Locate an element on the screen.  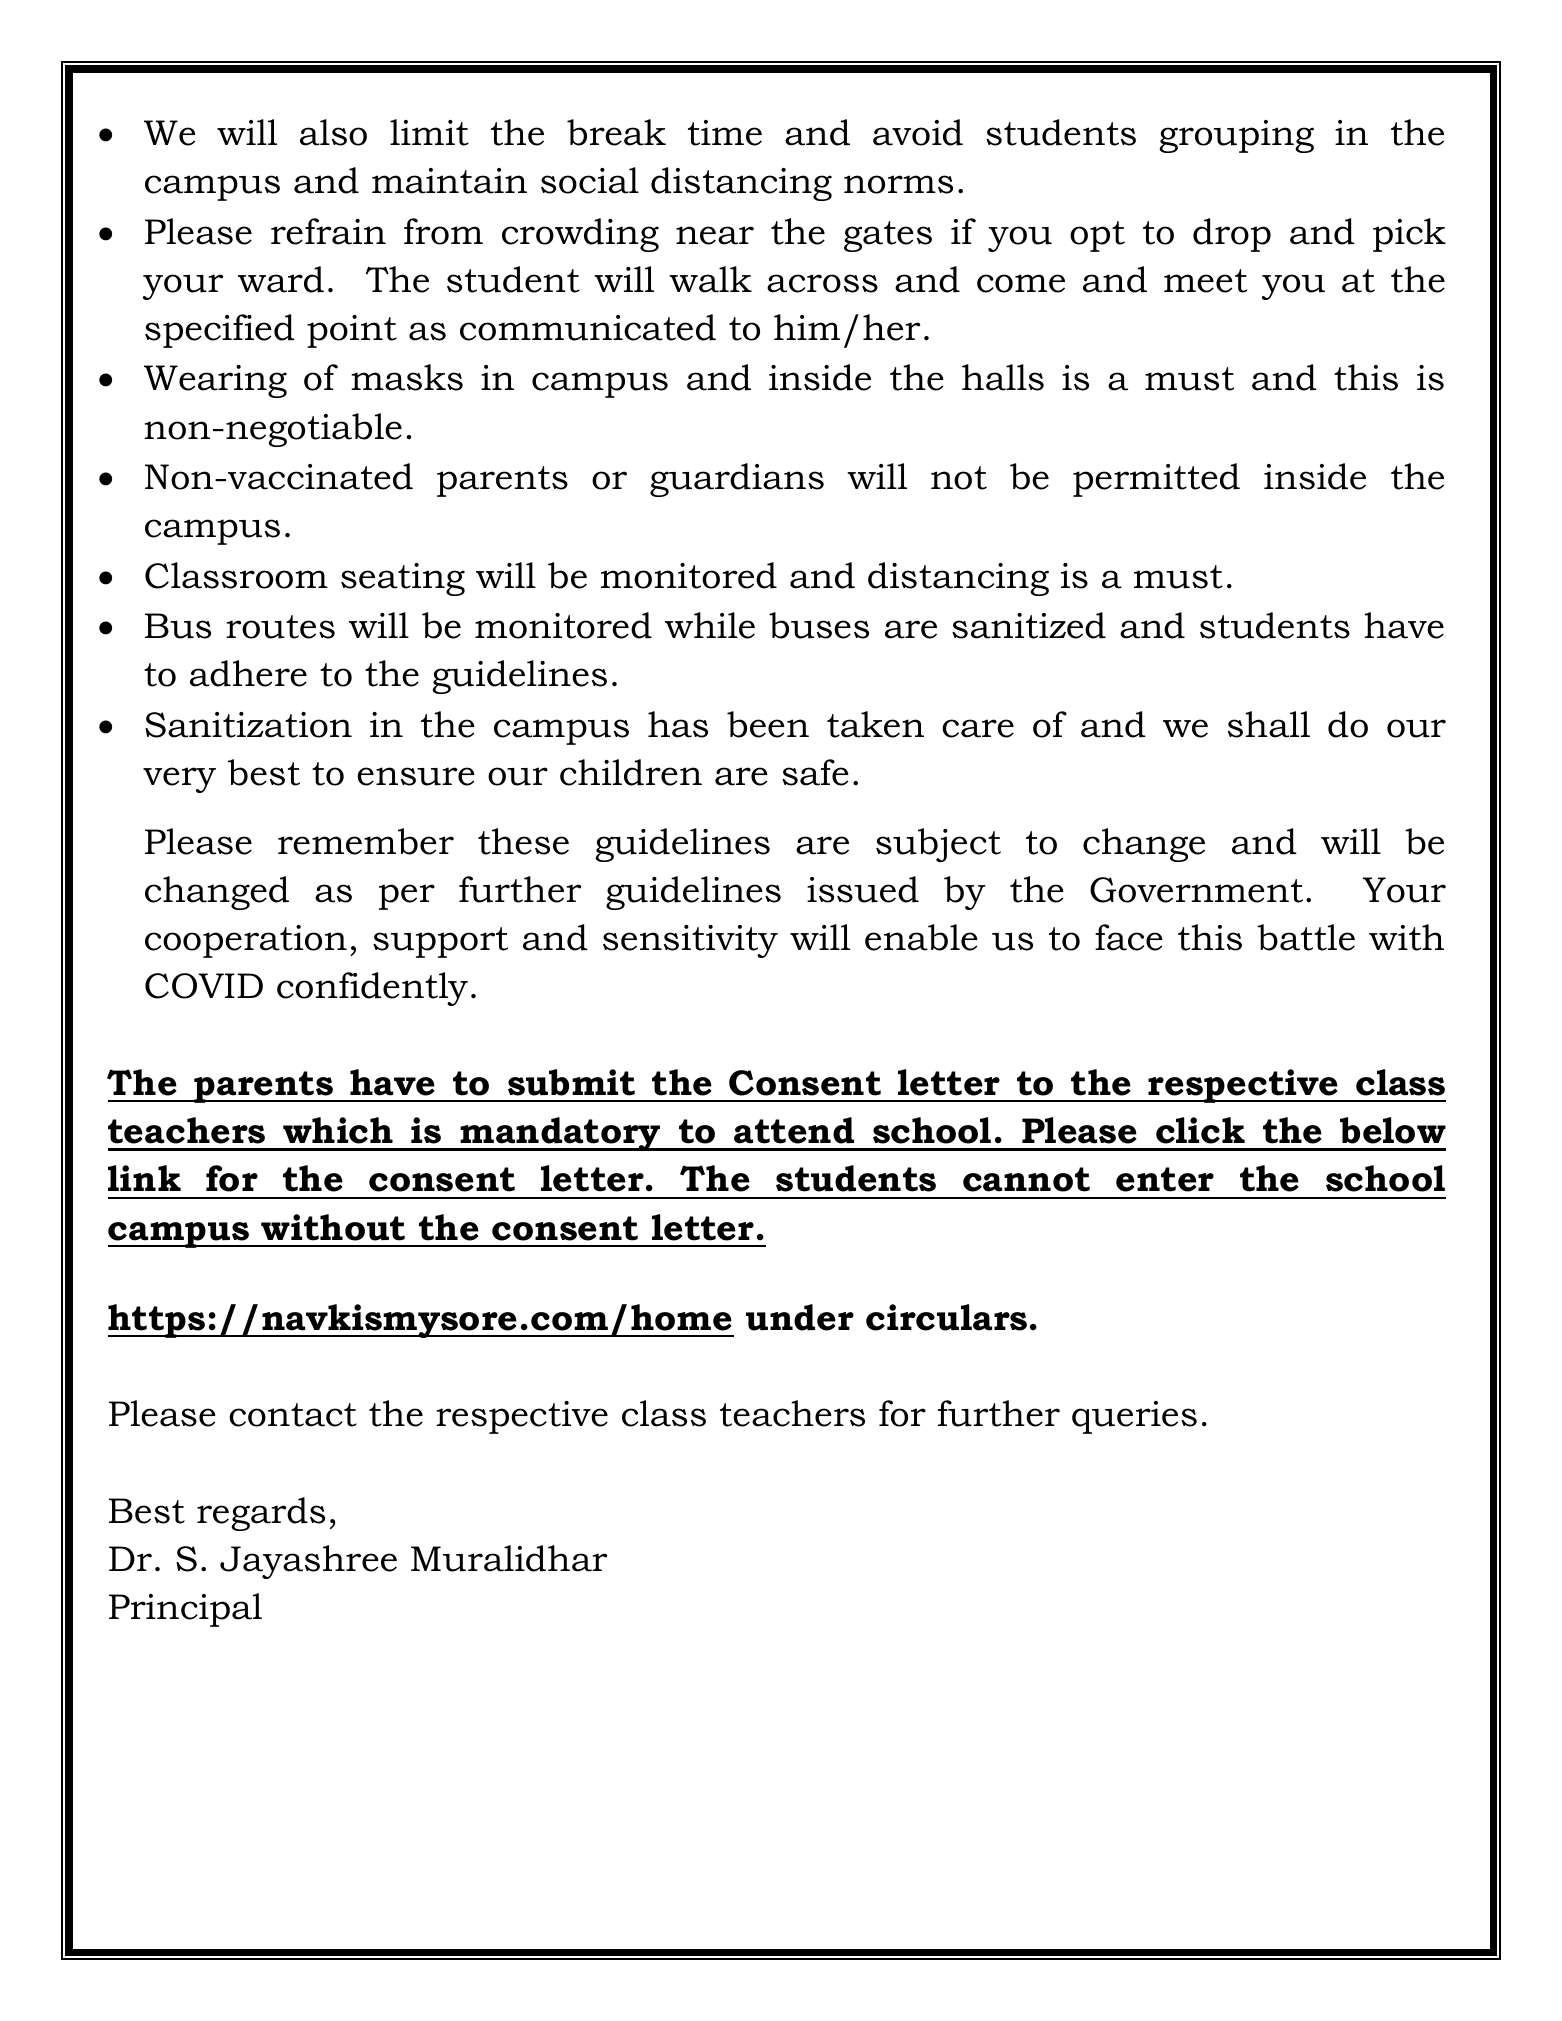
under is located at coordinates (800, 1317).
